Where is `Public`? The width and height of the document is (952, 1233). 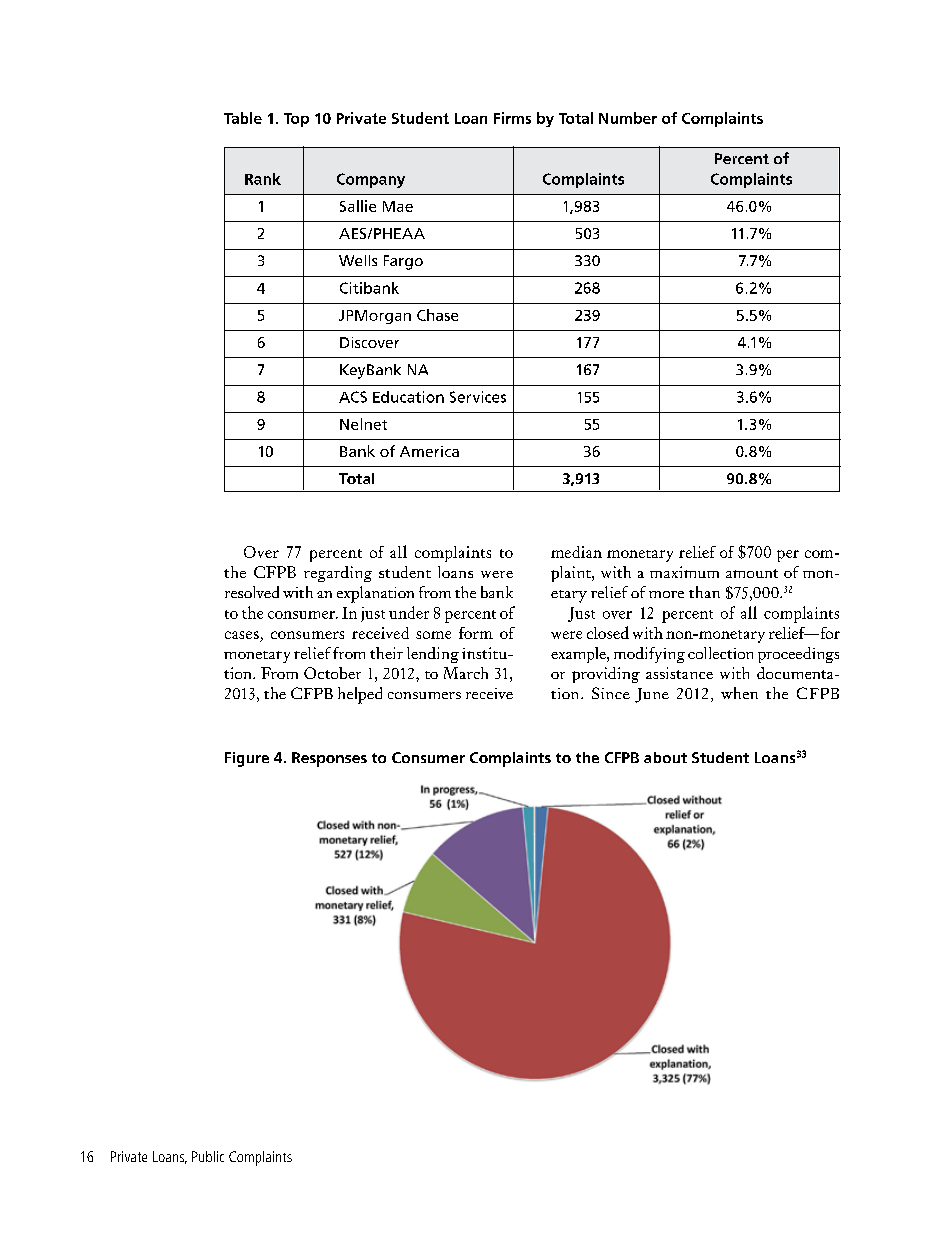 Public is located at coordinates (208, 1156).
